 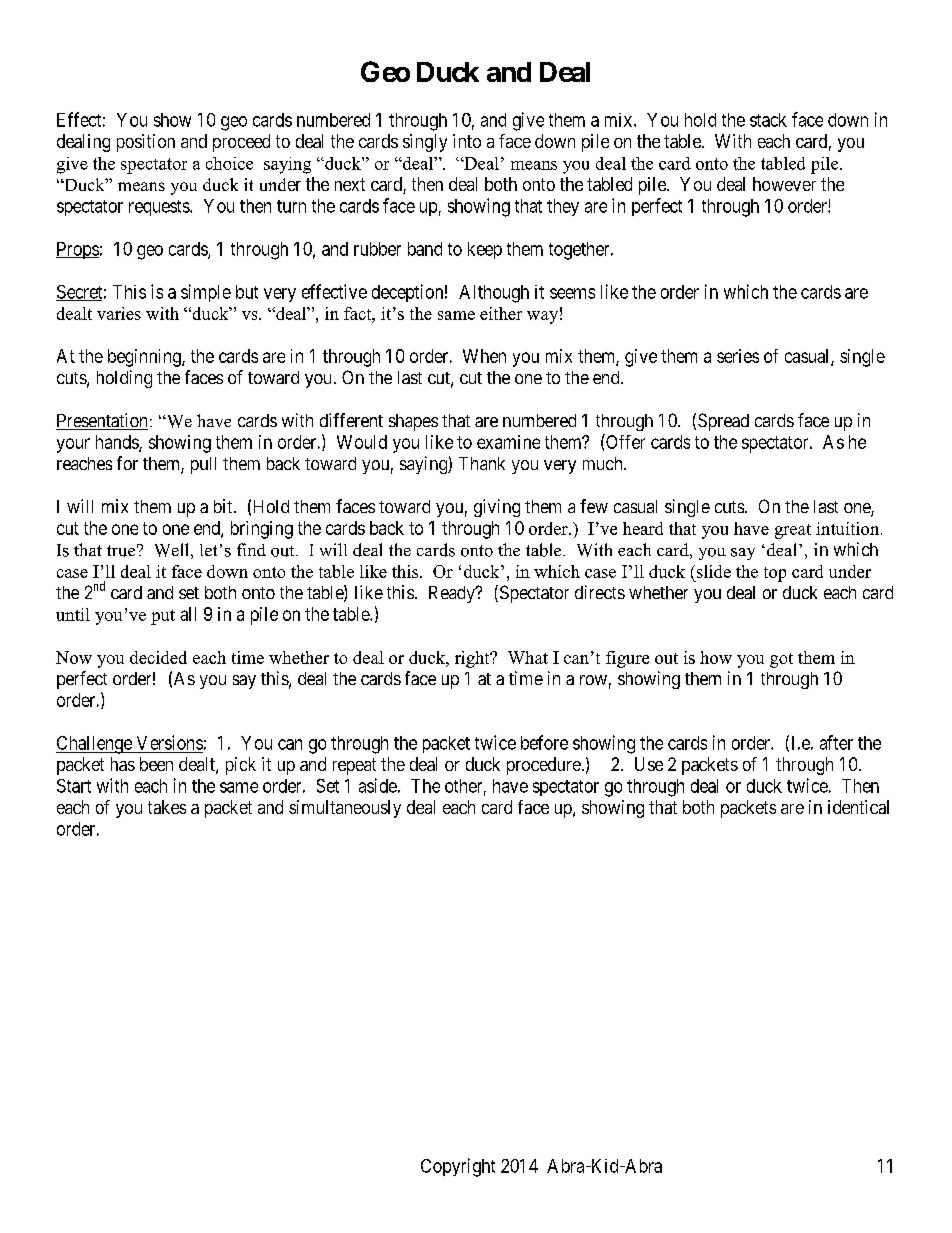 I want to click on into, so click(x=467, y=141).
